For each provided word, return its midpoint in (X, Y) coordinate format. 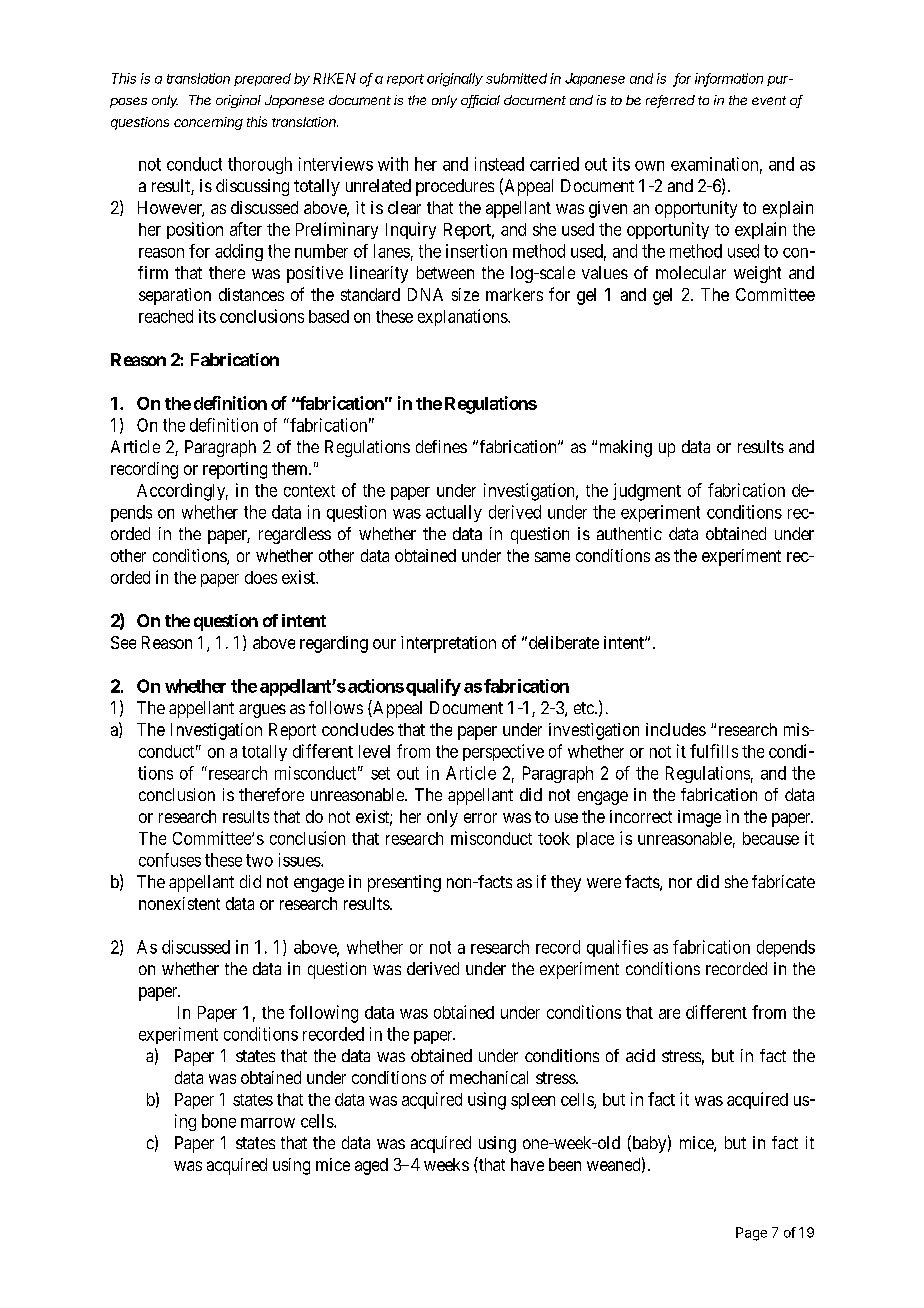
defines (441, 446)
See (123, 642)
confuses (170, 860)
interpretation (448, 644)
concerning (208, 123)
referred (670, 101)
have (527, 1164)
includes (676, 729)
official (480, 101)
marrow (268, 1123)
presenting (404, 883)
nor (680, 883)
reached (166, 316)
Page (751, 1234)
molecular (691, 272)
